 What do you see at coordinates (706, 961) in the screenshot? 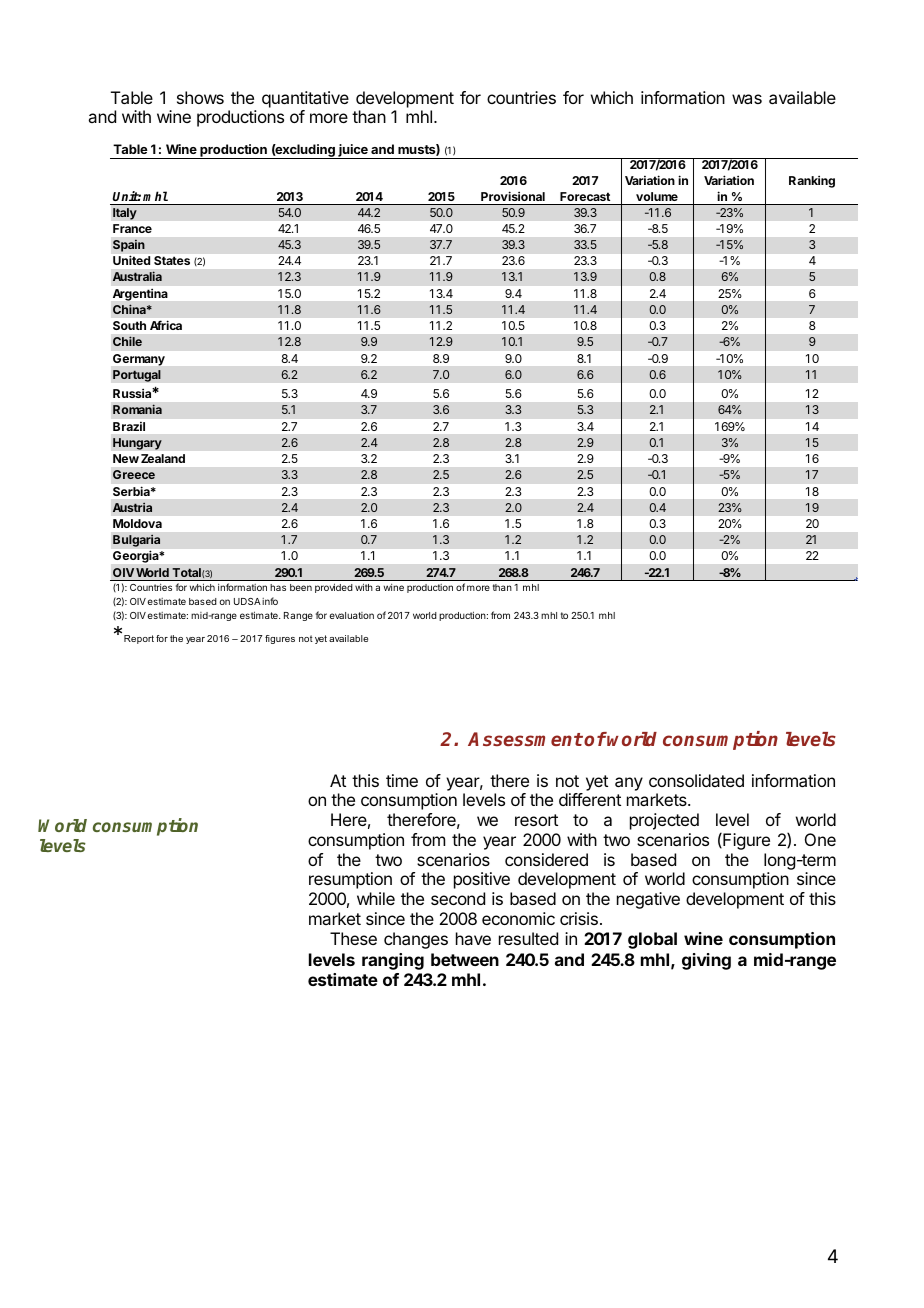
I see `giving` at bounding box center [706, 961].
